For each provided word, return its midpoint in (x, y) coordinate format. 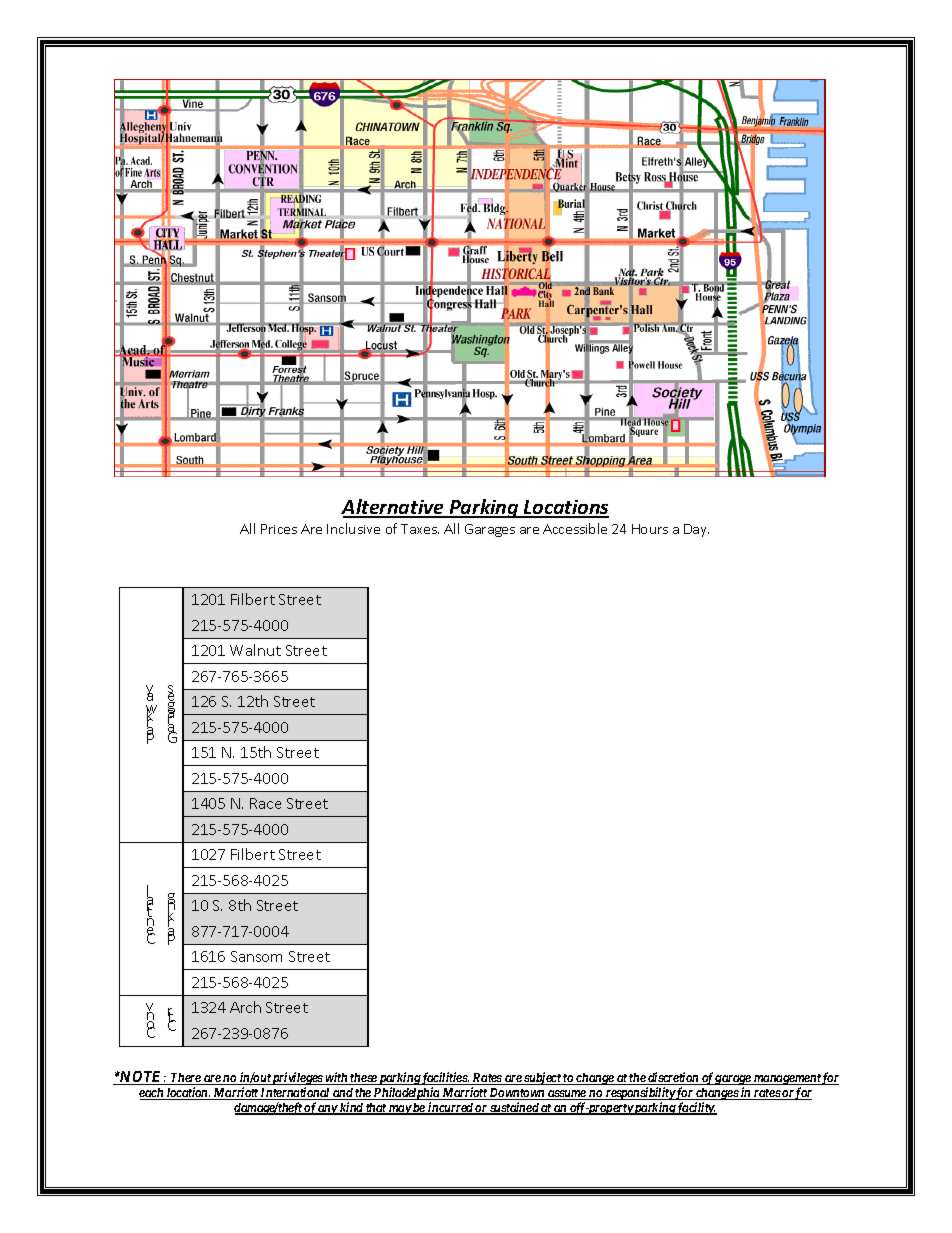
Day (696, 530)
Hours (650, 529)
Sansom (256, 956)
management (787, 1081)
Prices (279, 529)
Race (265, 803)
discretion (673, 1078)
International (295, 1093)
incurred (450, 1108)
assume (567, 1095)
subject (542, 1078)
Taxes (420, 529)
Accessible (575, 528)
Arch (245, 1007)
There (186, 1079)
